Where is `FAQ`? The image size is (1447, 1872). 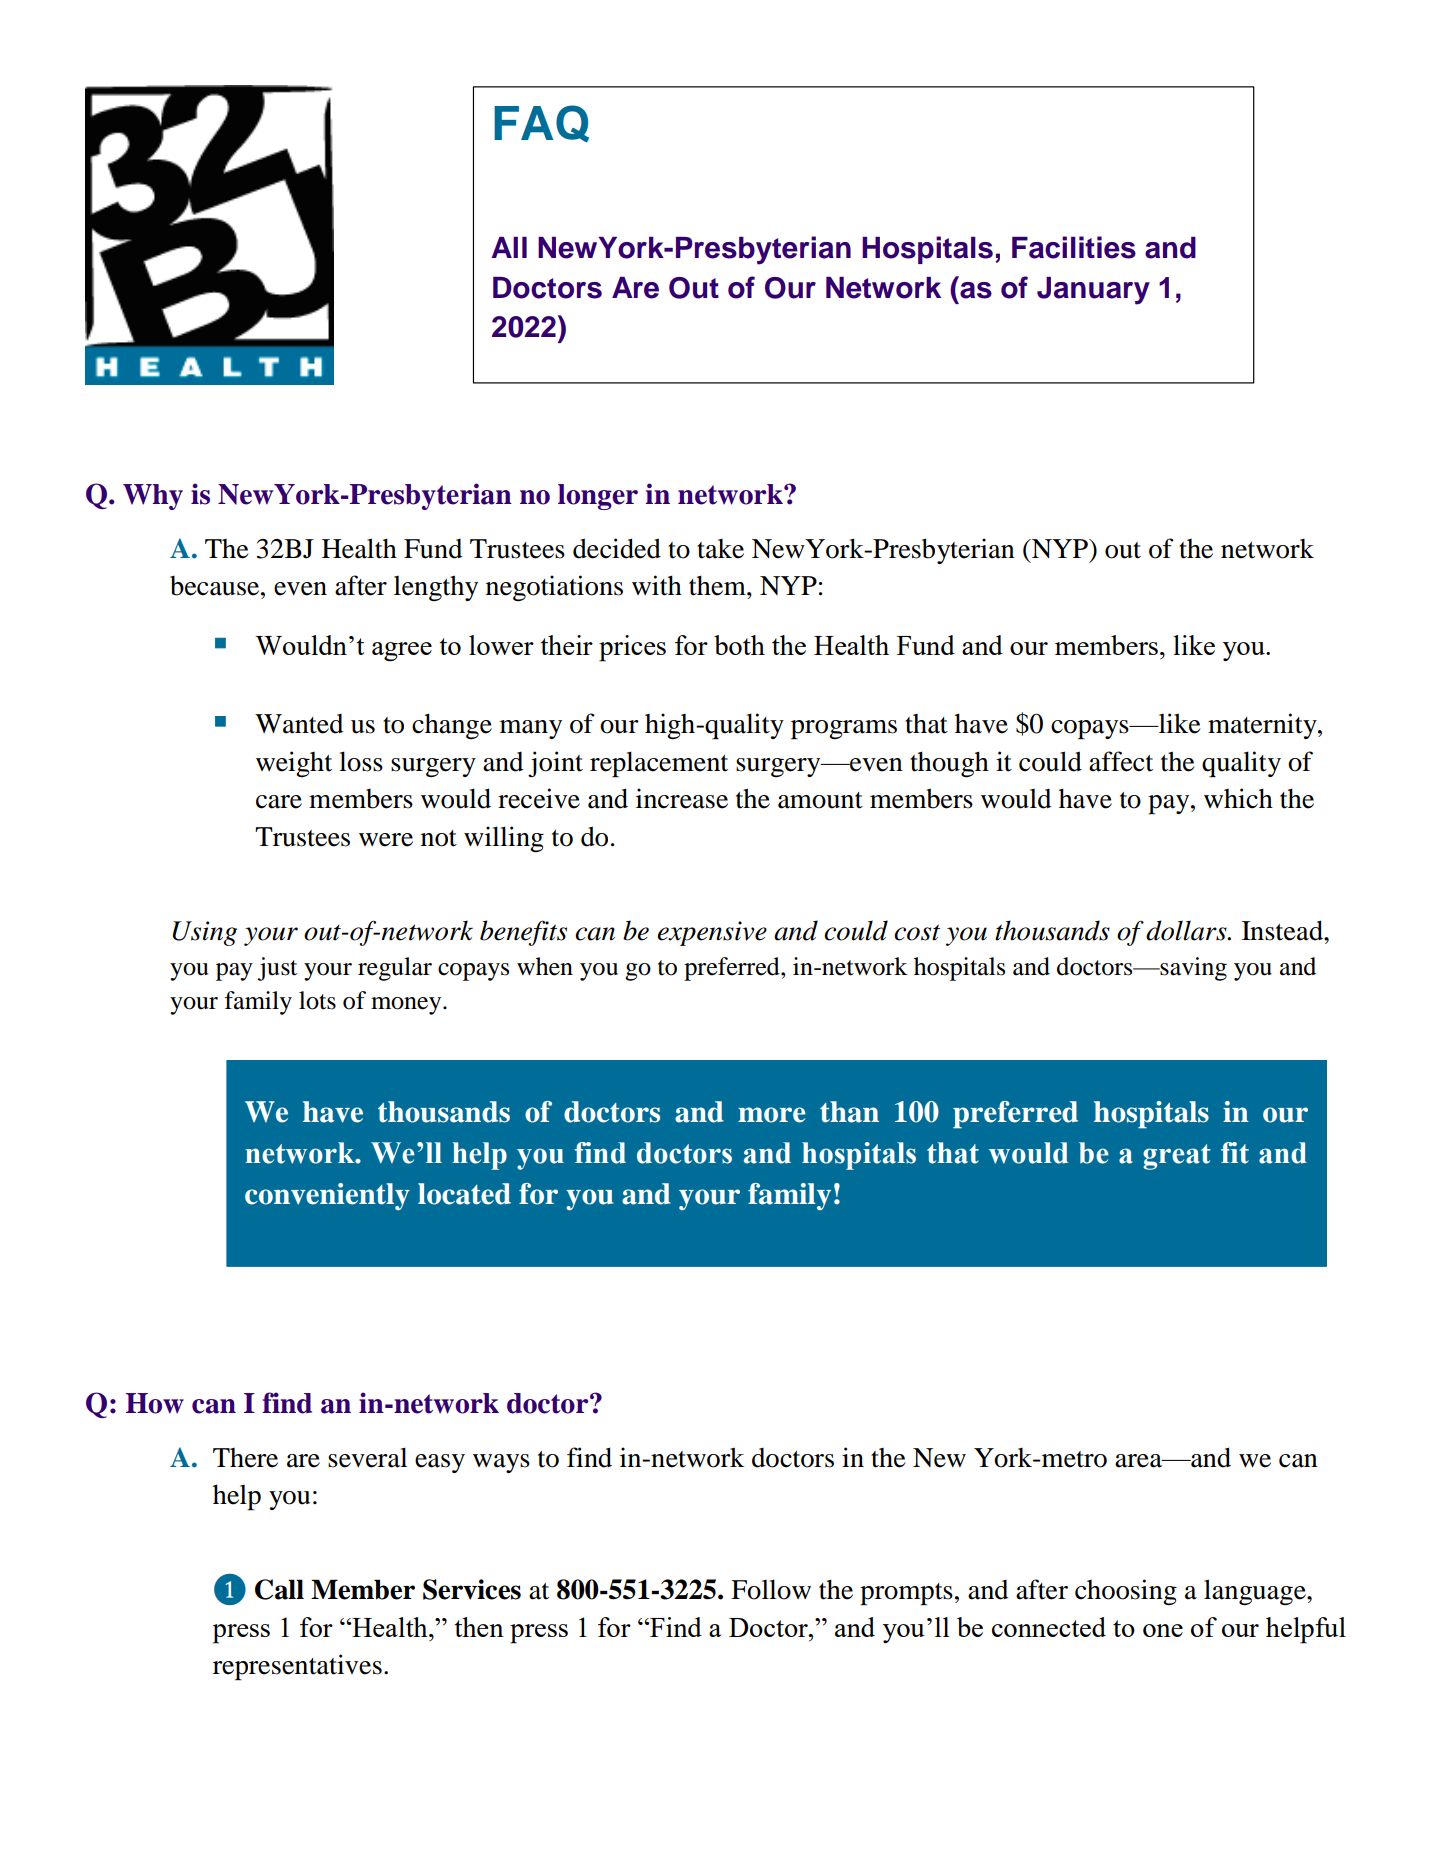
FAQ is located at coordinates (541, 123).
